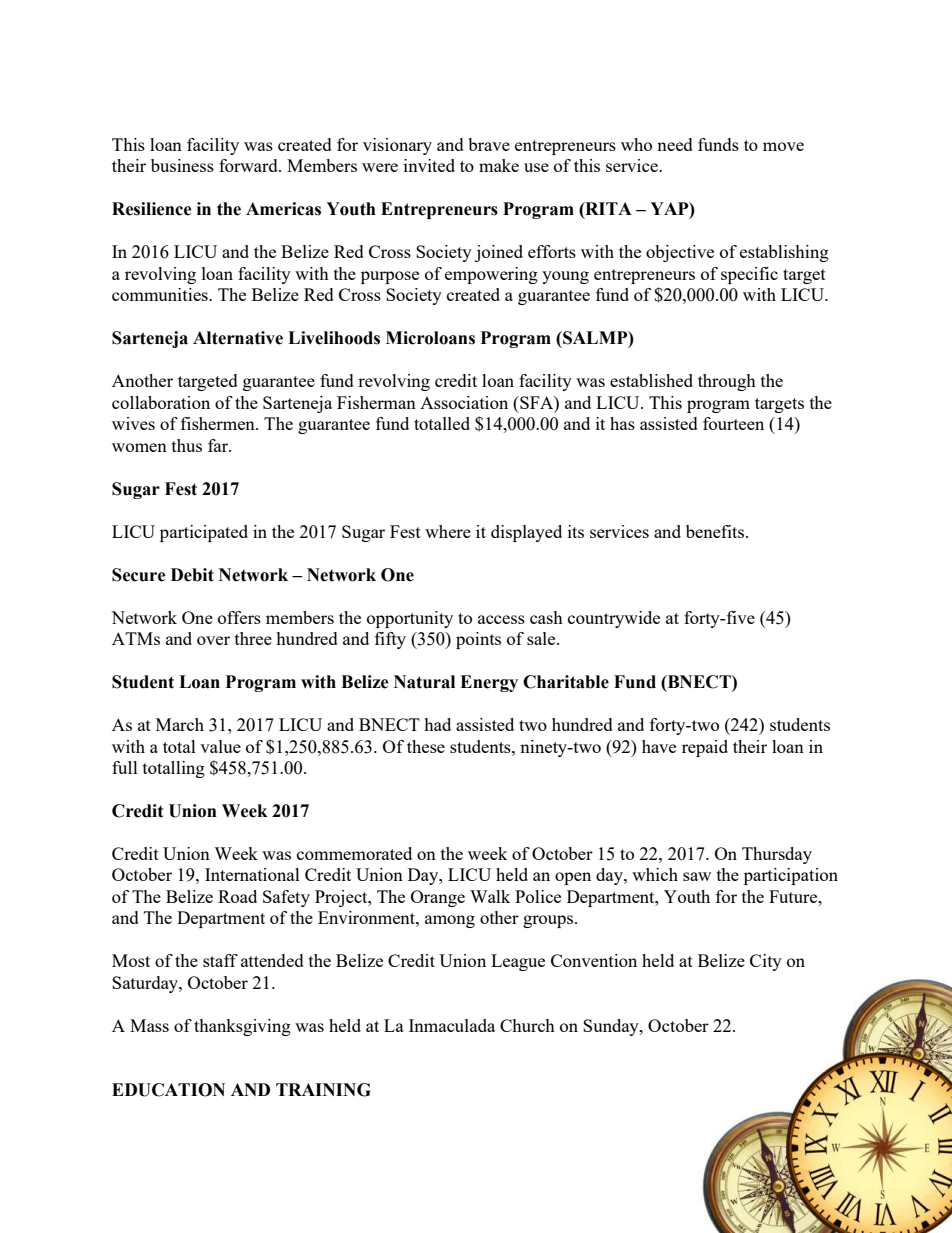 The width and height of the page is (952, 1233). What do you see at coordinates (478, 640) in the page?
I see `points` at bounding box center [478, 640].
